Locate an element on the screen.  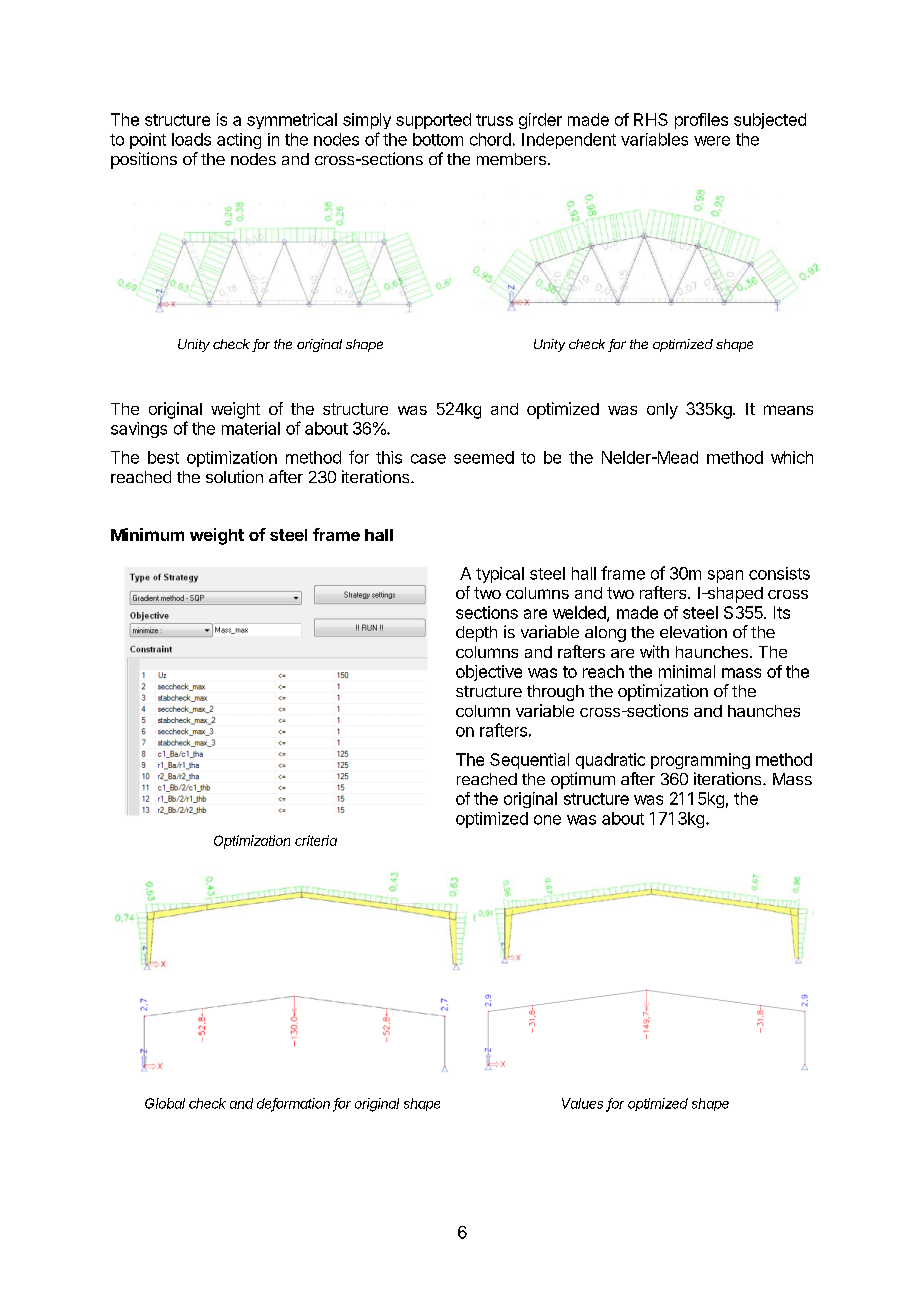
which is located at coordinates (792, 457).
